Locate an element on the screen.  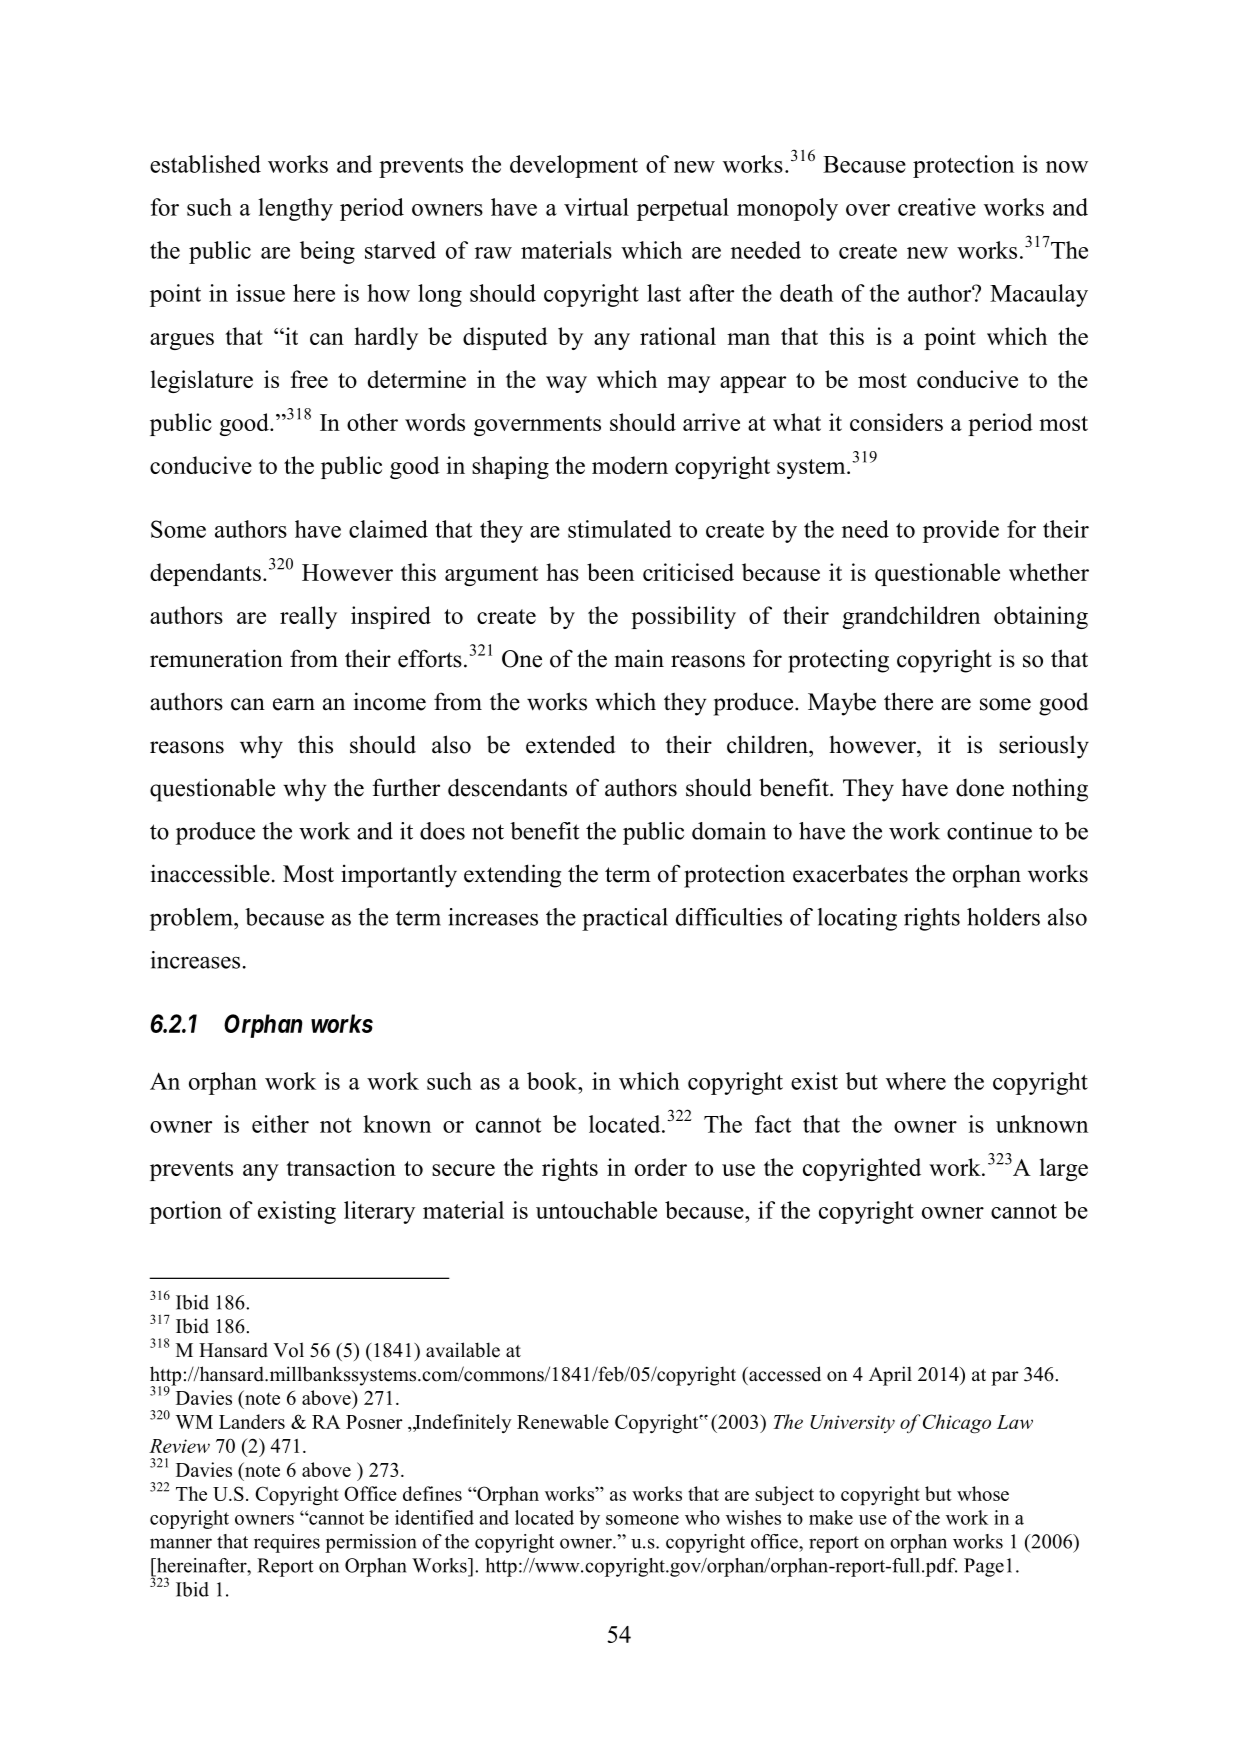
virtual is located at coordinates (596, 207).
